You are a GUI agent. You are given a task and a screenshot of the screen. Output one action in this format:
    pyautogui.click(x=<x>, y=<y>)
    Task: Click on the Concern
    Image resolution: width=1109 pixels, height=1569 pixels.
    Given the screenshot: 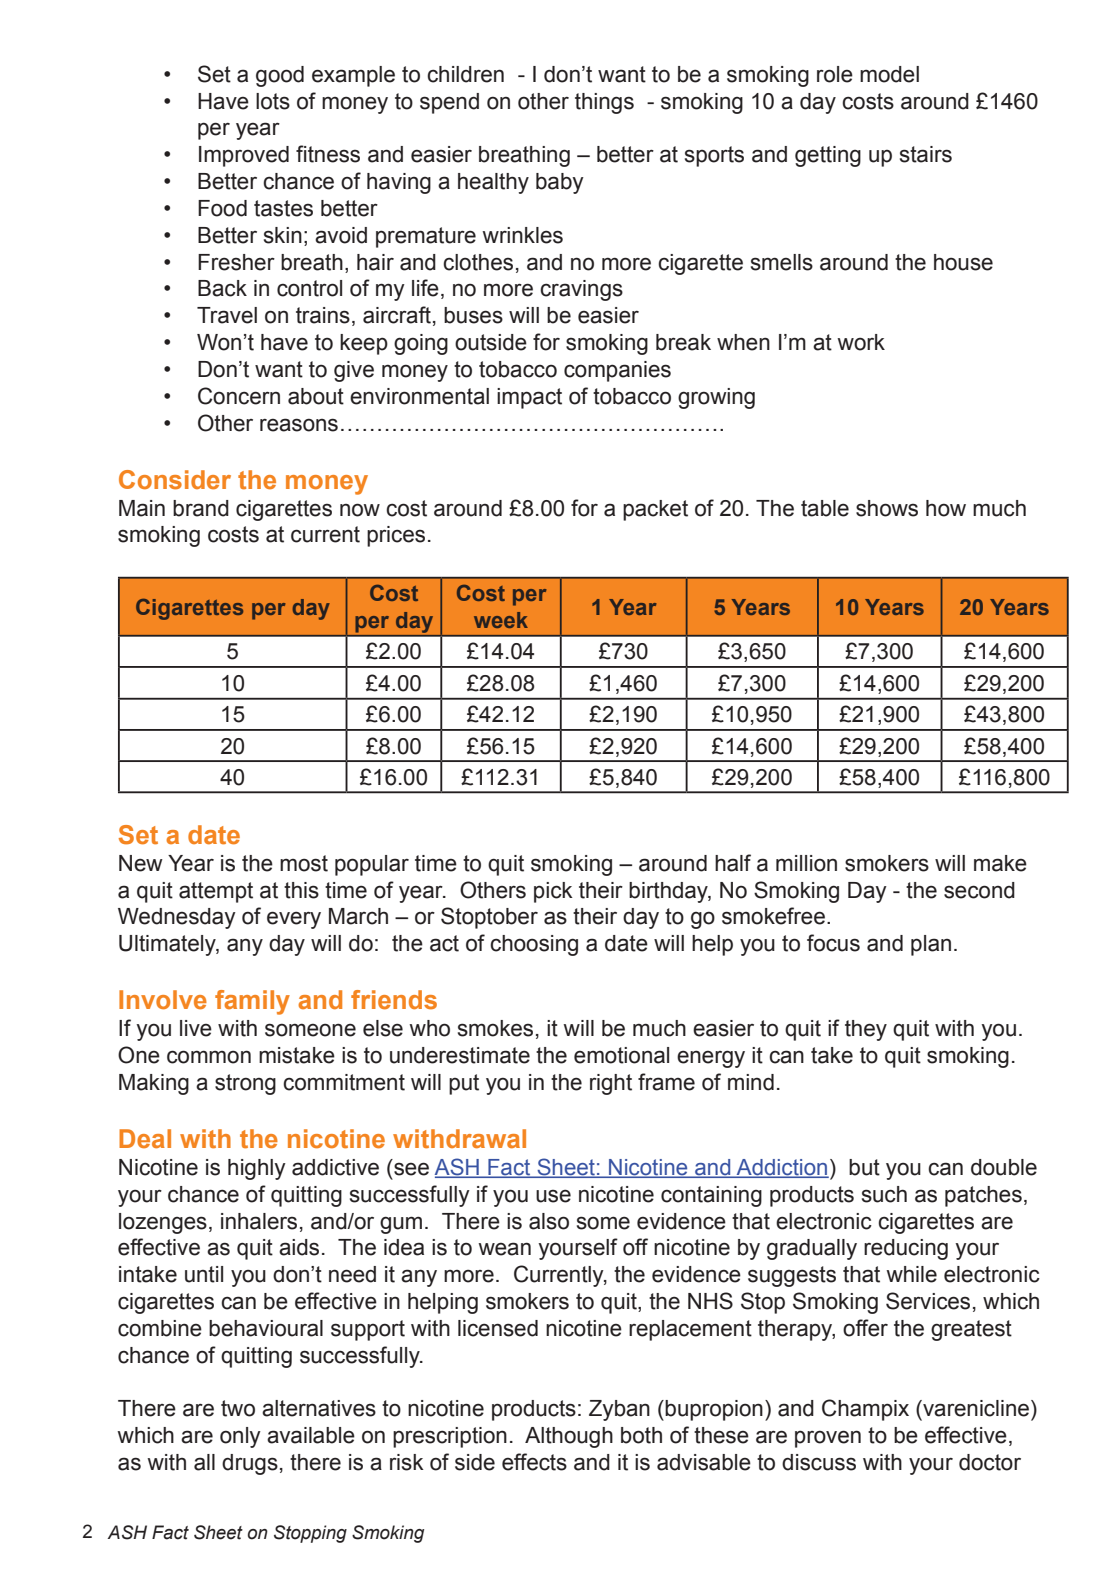 What is the action you would take?
    pyautogui.click(x=239, y=396)
